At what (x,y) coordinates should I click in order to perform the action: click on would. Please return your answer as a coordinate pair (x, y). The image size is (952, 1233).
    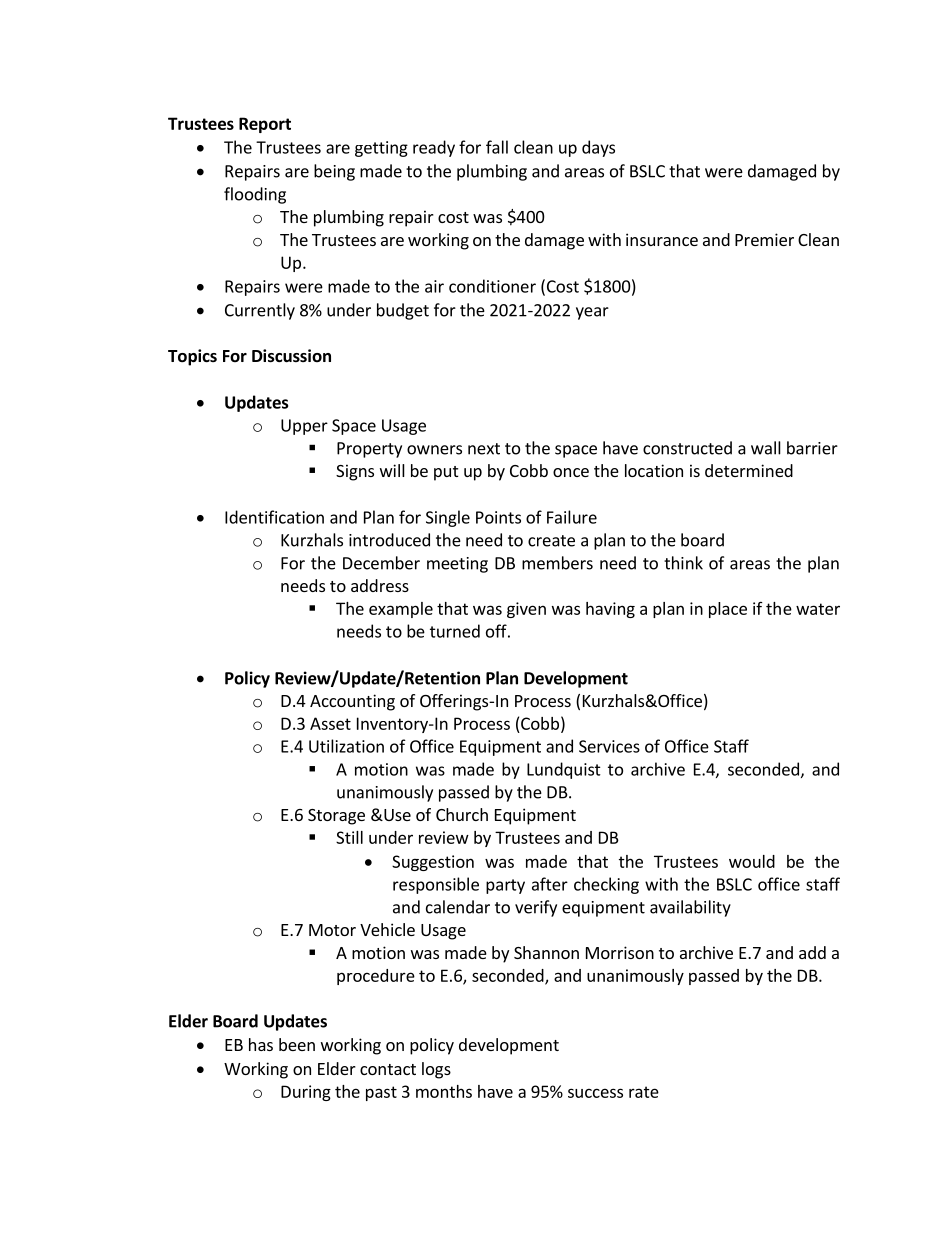
    Looking at the image, I should click on (752, 861).
